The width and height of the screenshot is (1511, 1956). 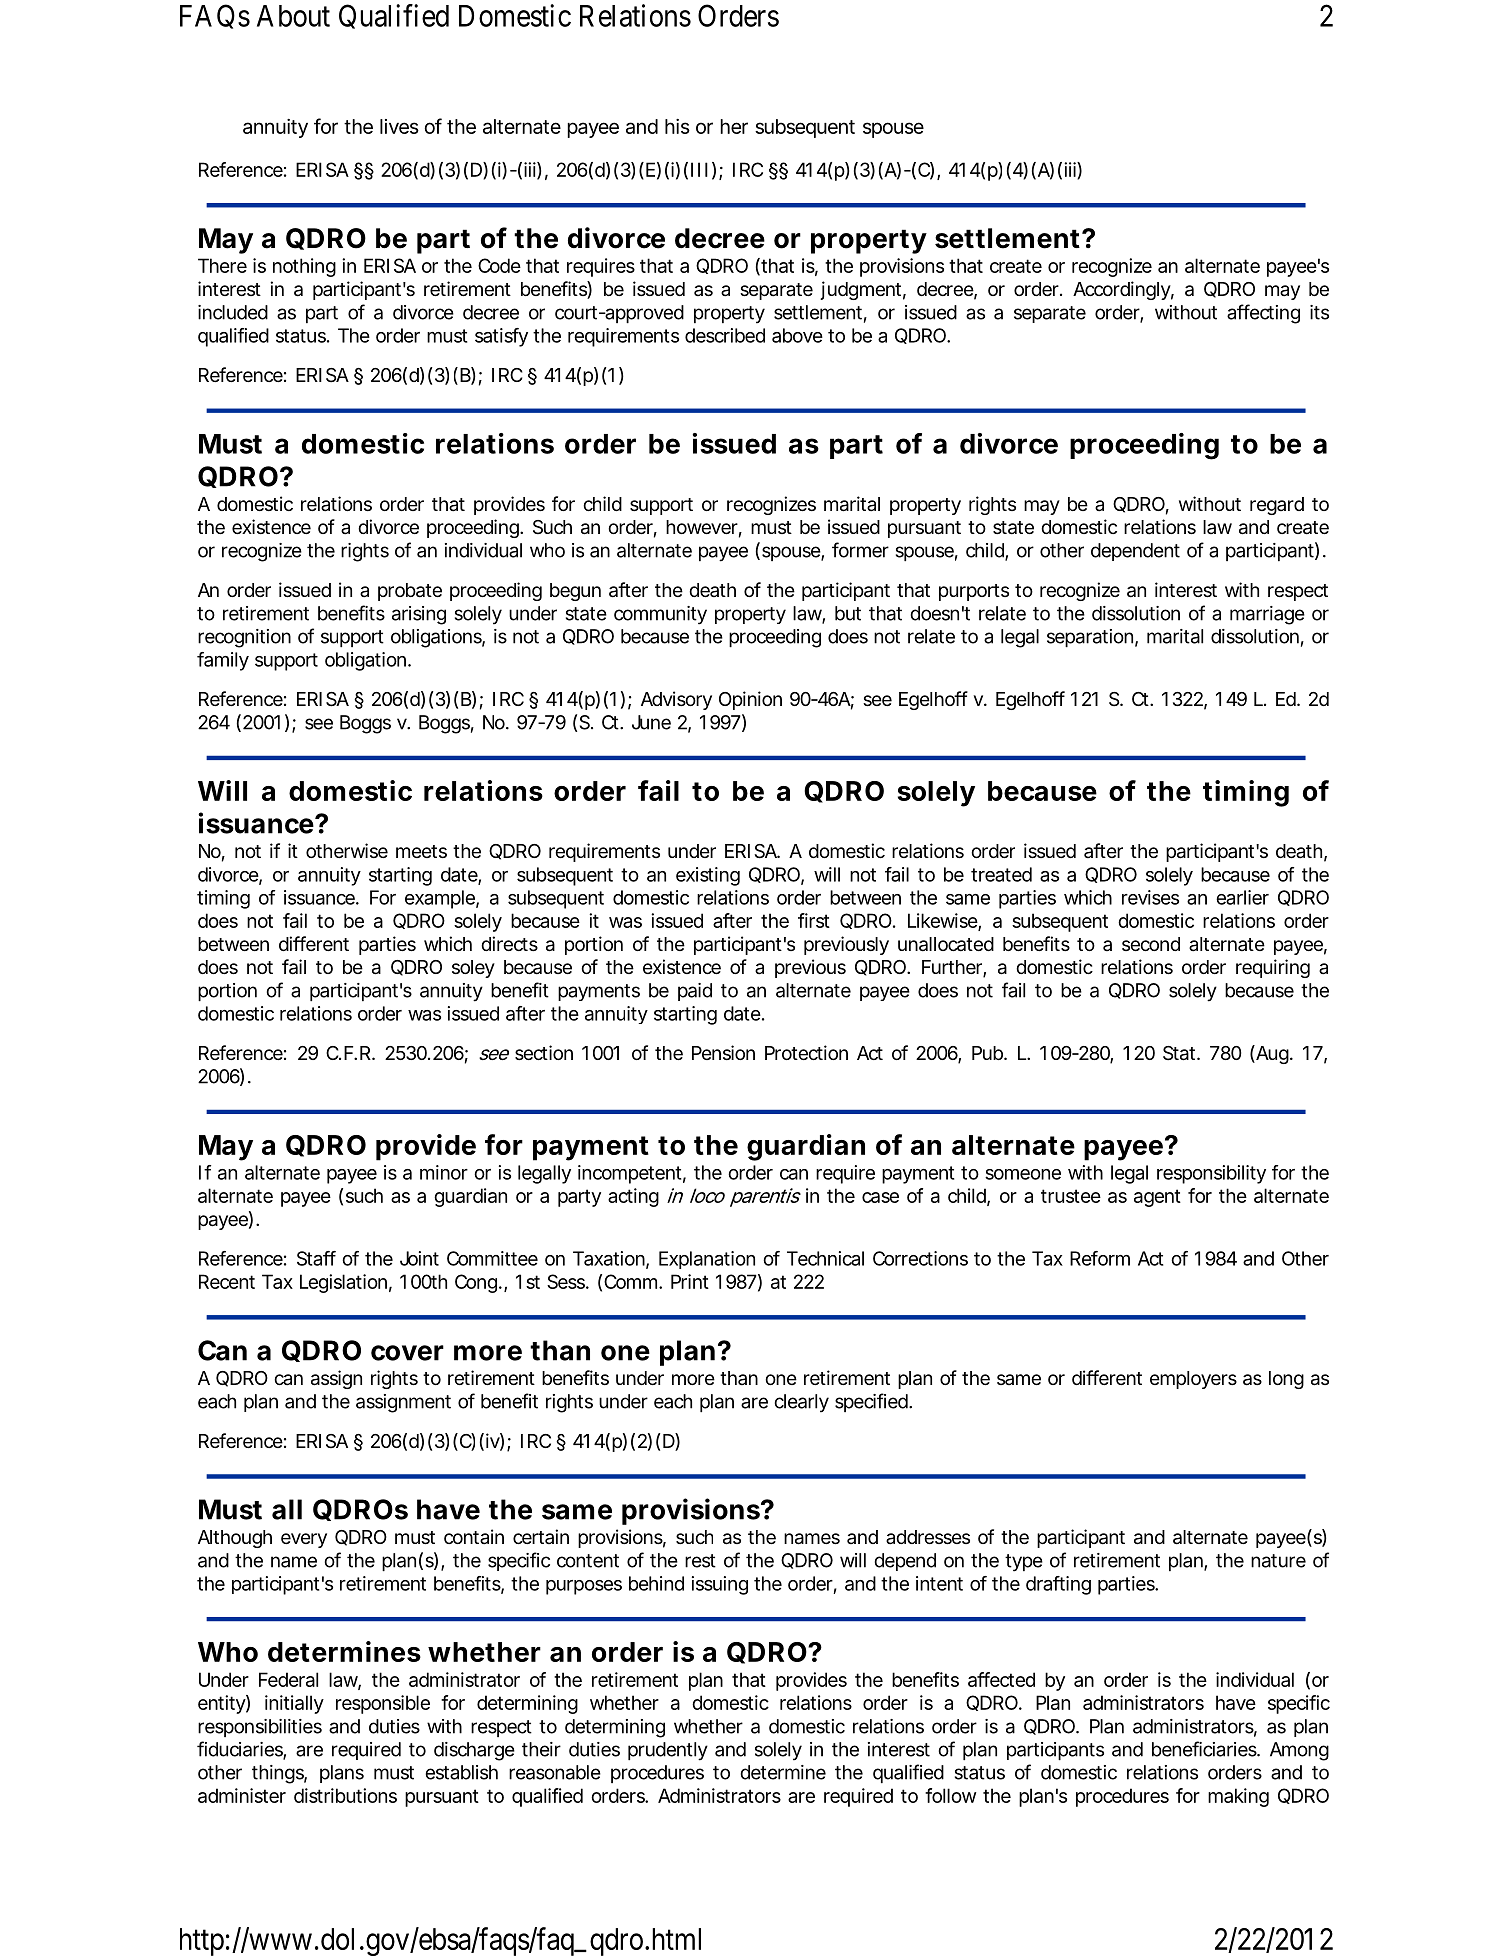 What do you see at coordinates (1157, 1198) in the screenshot?
I see `agent` at bounding box center [1157, 1198].
